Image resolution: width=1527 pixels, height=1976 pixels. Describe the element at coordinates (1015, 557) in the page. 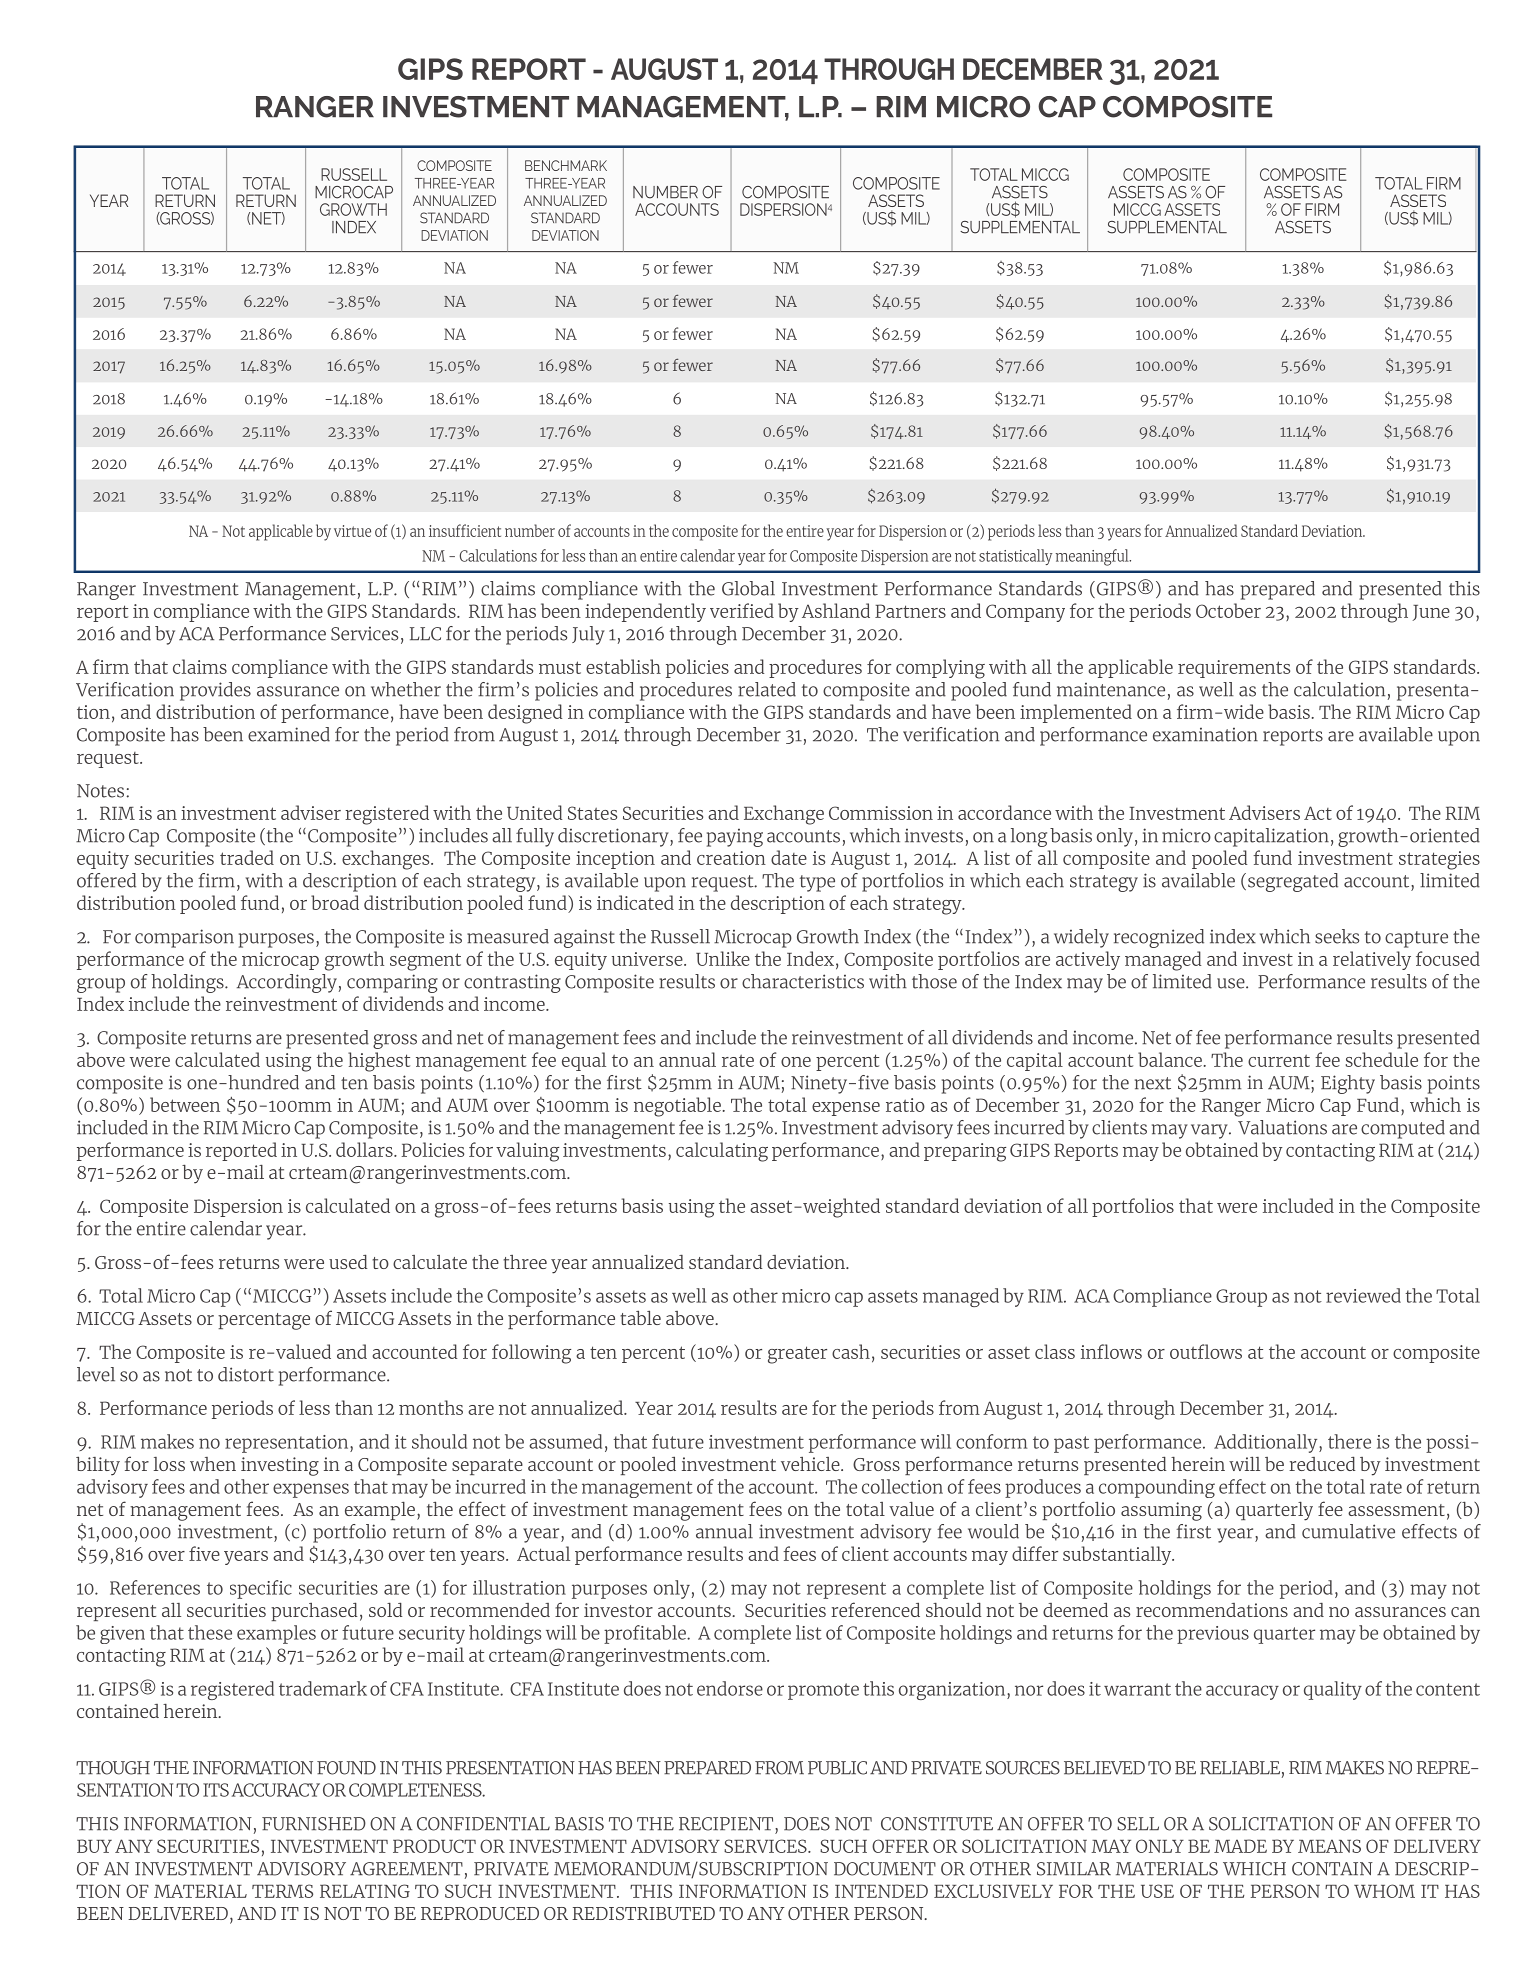

I see `statistically` at that location.
